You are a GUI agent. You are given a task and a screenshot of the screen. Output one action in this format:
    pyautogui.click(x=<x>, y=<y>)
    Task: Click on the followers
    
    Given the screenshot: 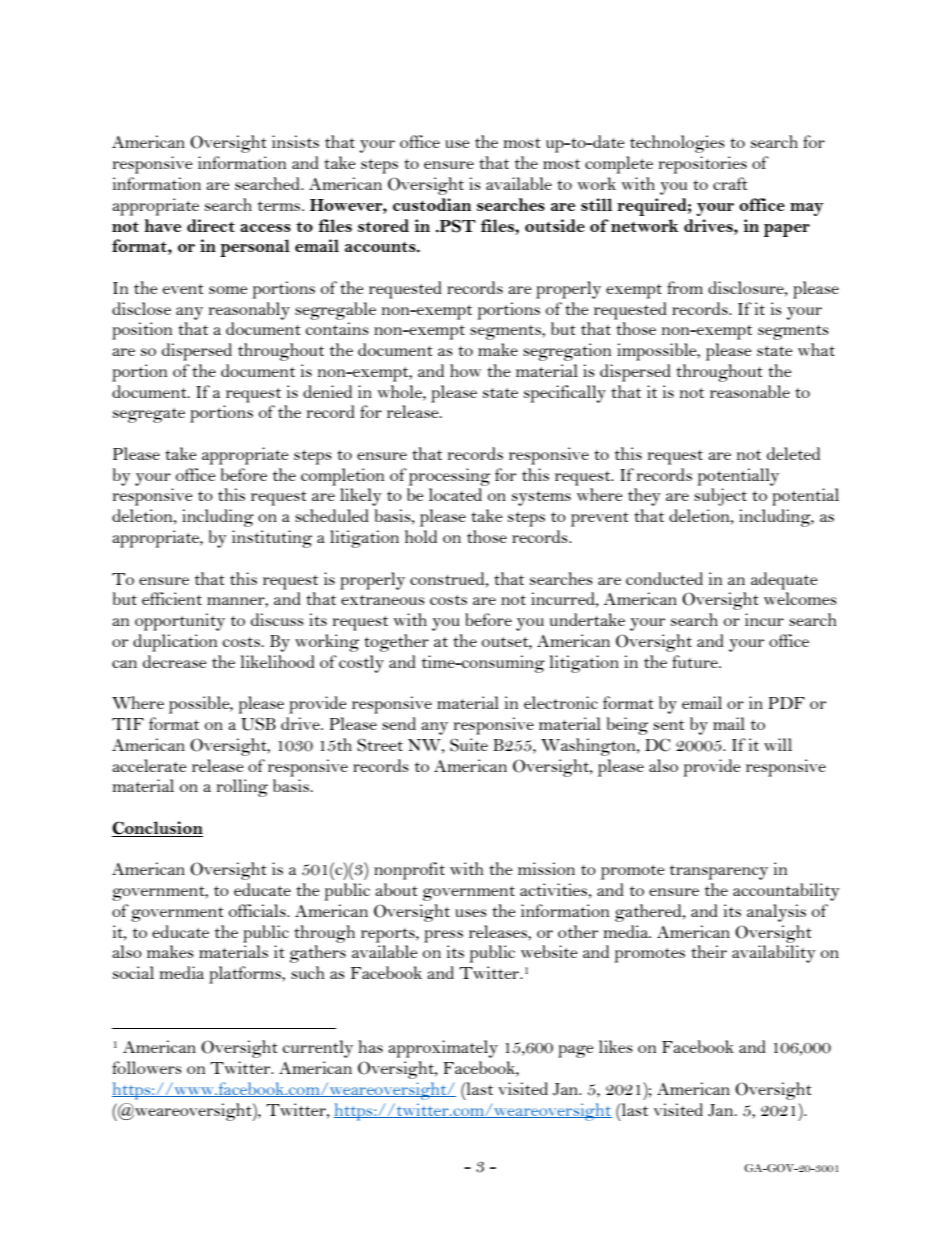 What is the action you would take?
    pyautogui.click(x=147, y=1067)
